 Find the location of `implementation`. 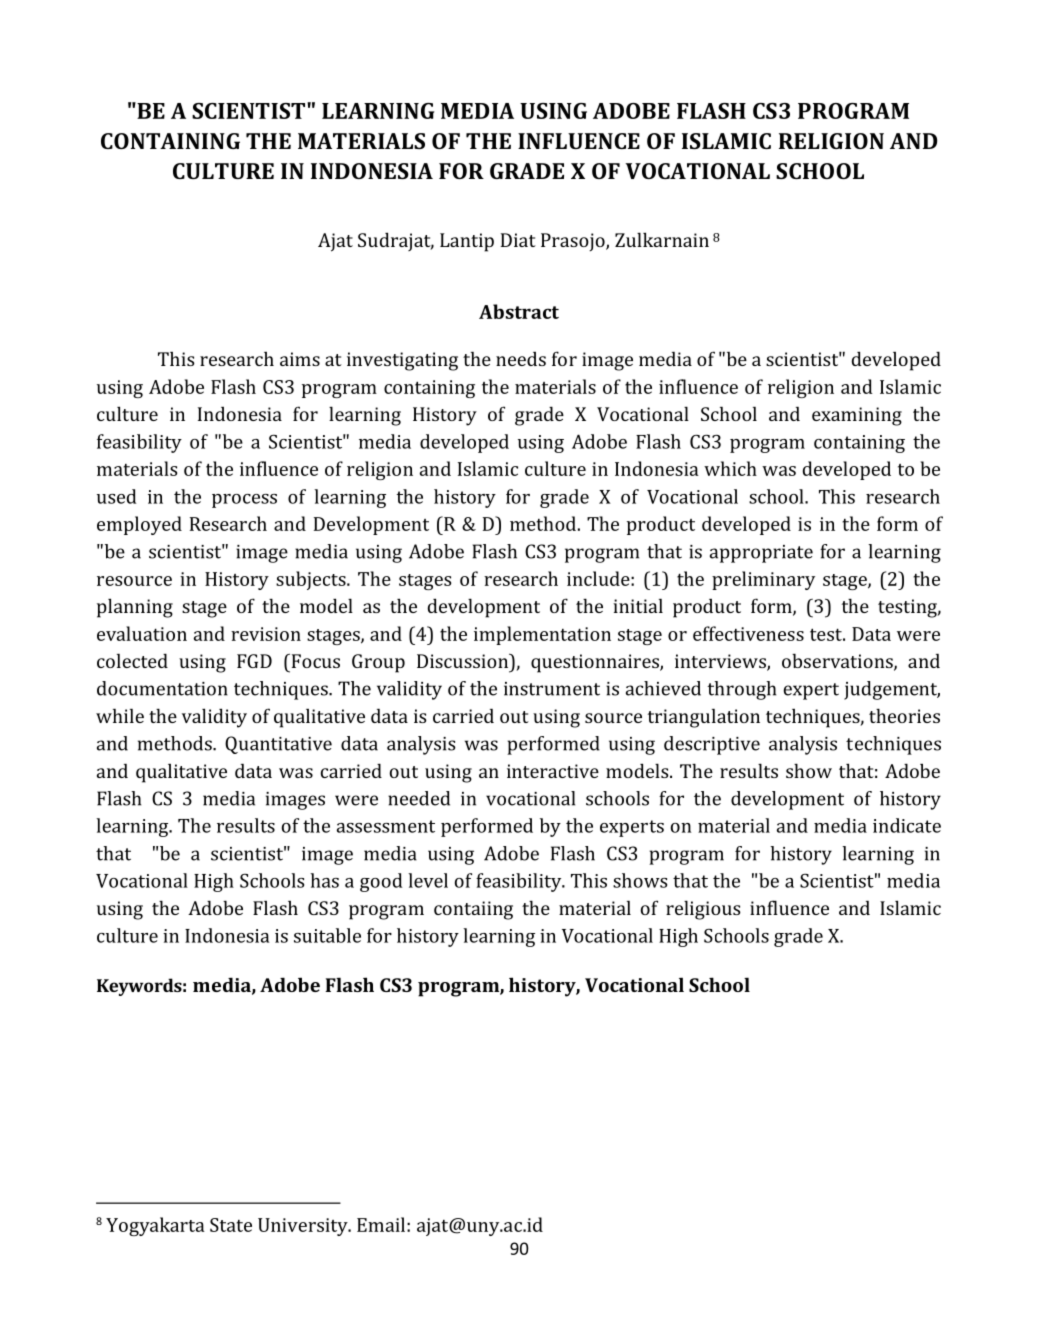

implementation is located at coordinates (542, 635).
